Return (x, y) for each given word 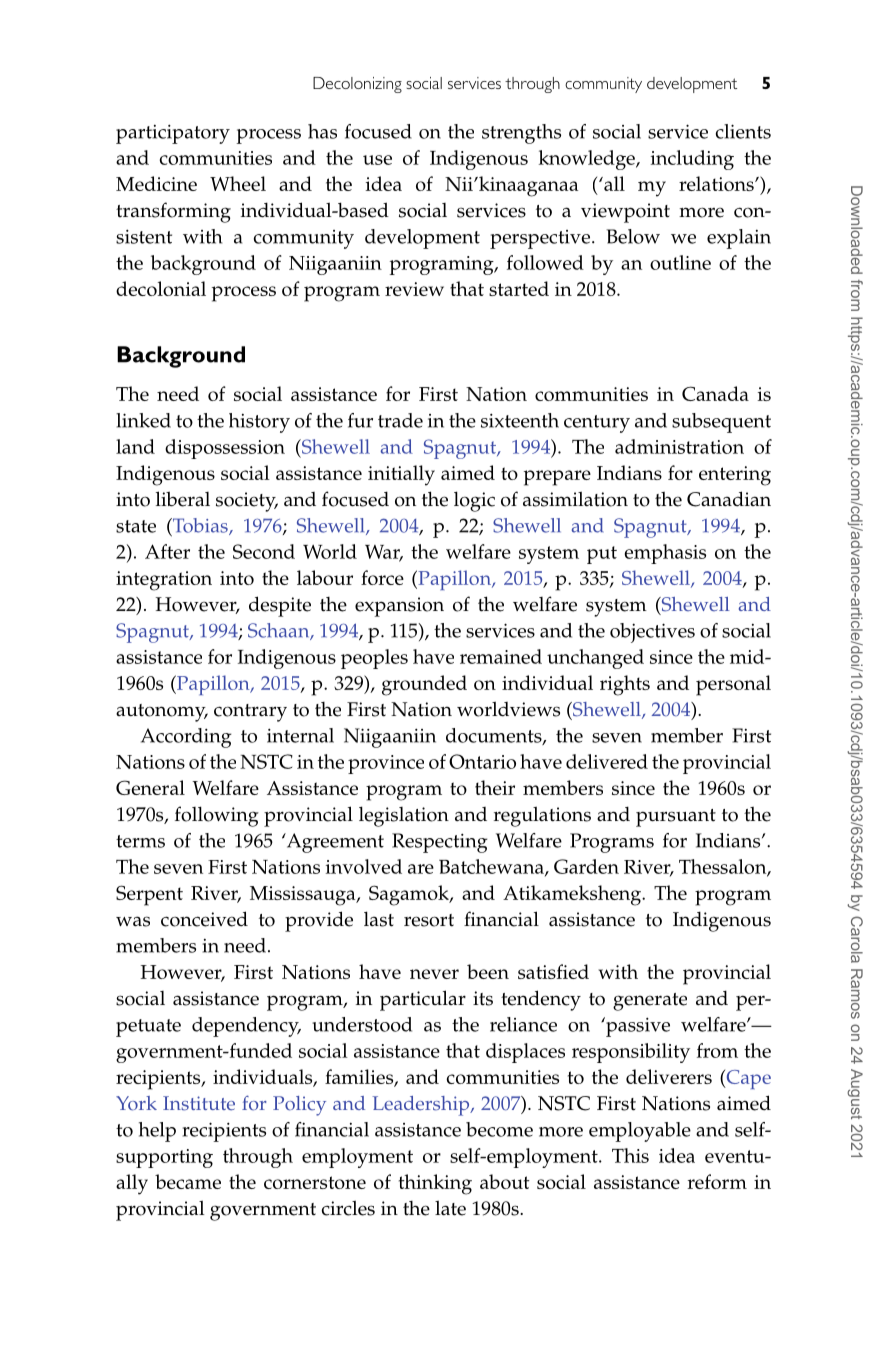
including (692, 160)
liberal (183, 499)
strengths (521, 134)
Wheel (238, 183)
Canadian (729, 499)
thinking (435, 1184)
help (157, 1132)
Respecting (439, 843)
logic (474, 501)
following (217, 816)
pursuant (676, 818)
